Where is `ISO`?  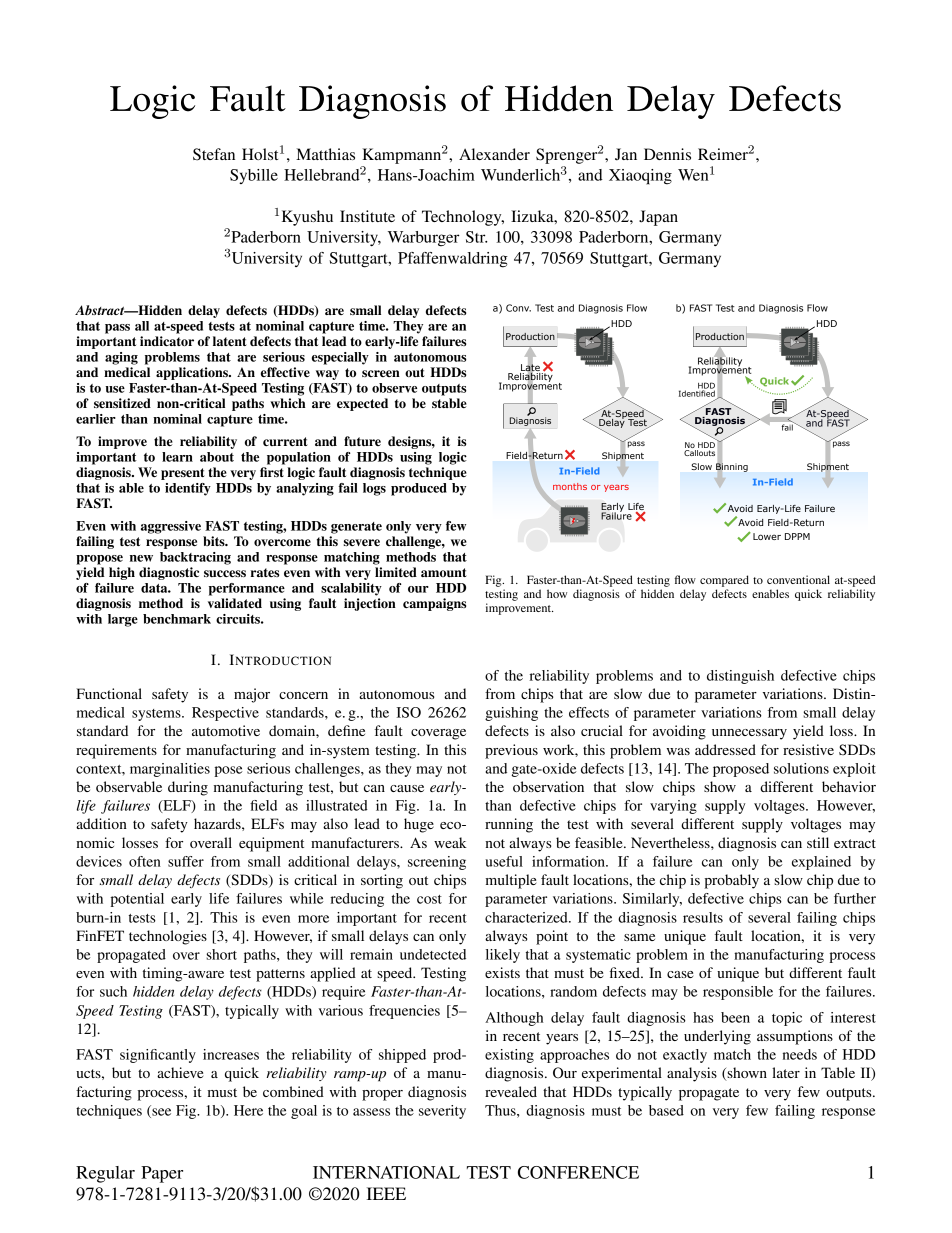
ISO is located at coordinates (408, 712).
